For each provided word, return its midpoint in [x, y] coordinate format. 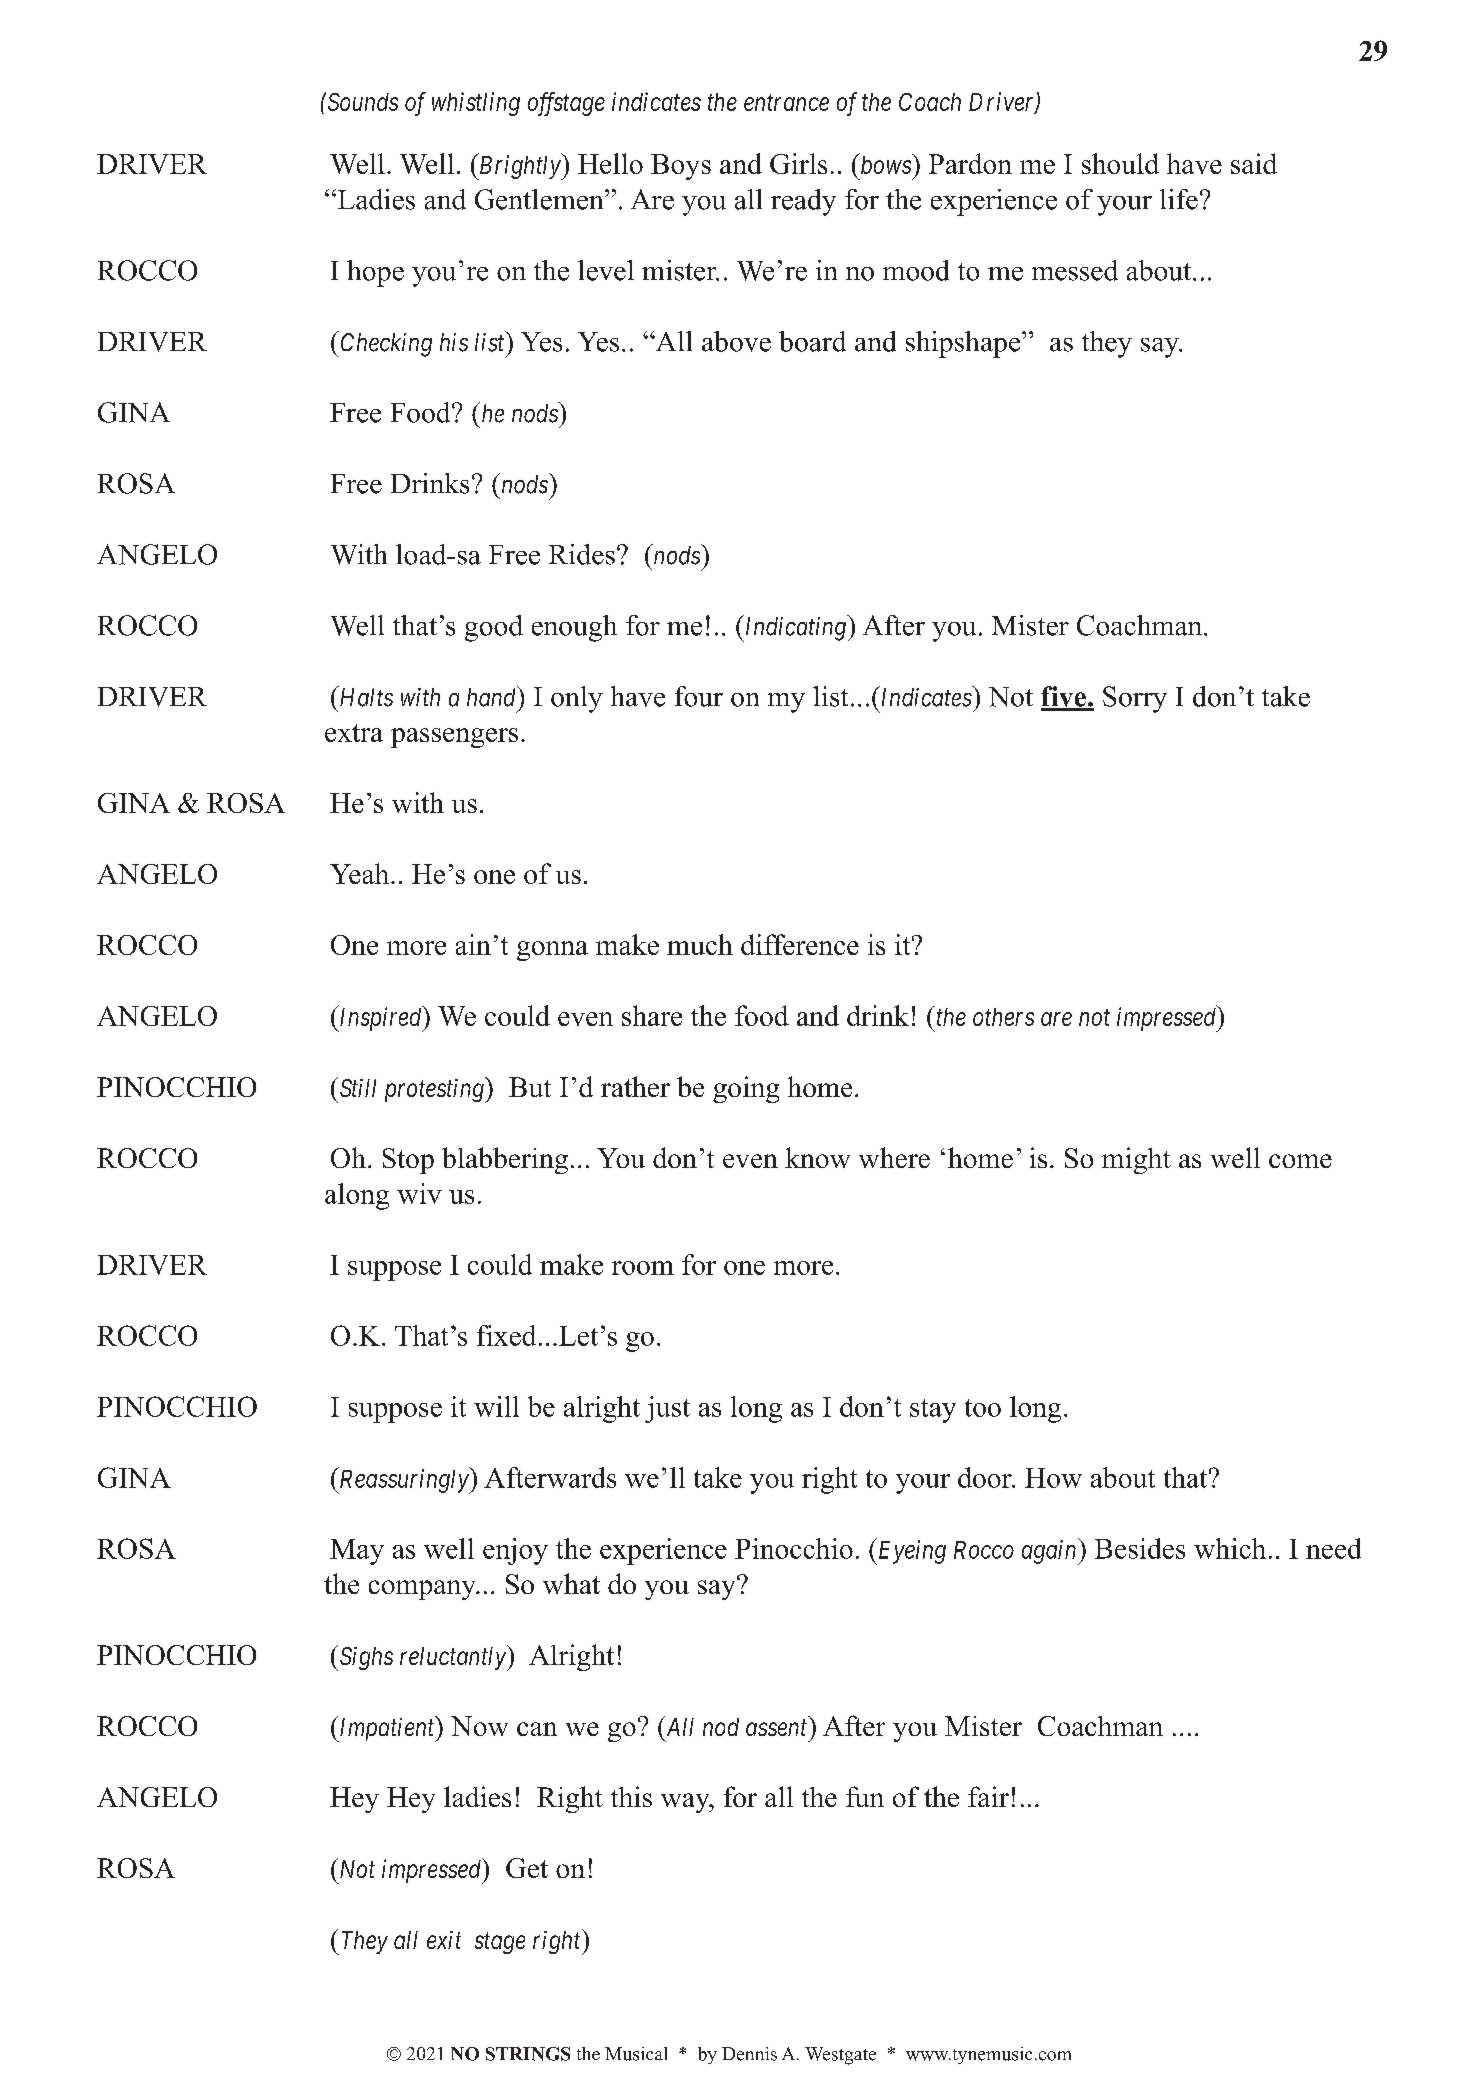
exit [444, 1940]
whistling [476, 104]
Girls [798, 163]
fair [988, 1796]
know [817, 1157]
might [1136, 1160]
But [530, 1087]
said [1254, 163]
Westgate [840, 2056]
